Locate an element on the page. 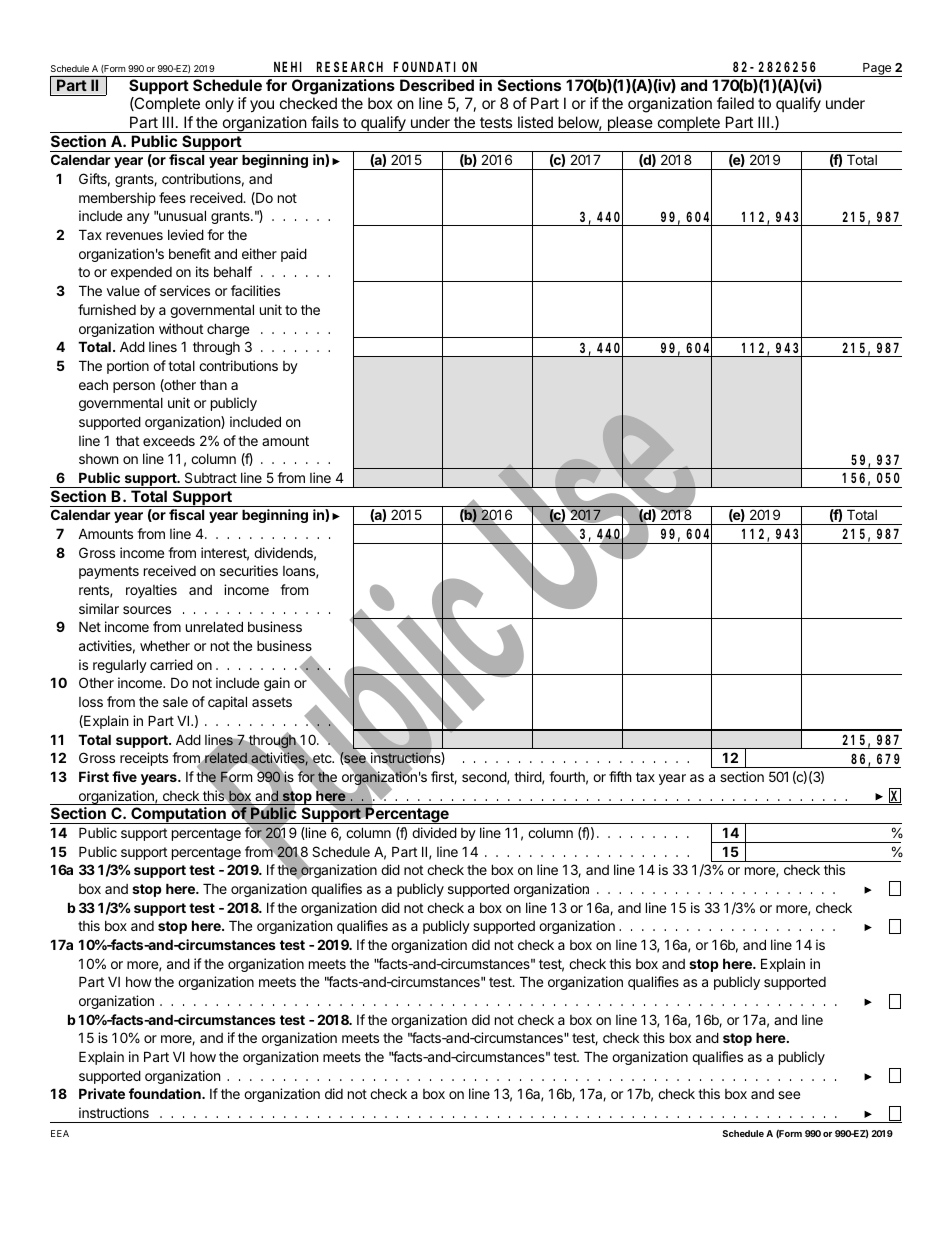 The width and height of the document is (952, 1233). only is located at coordinates (219, 105).
